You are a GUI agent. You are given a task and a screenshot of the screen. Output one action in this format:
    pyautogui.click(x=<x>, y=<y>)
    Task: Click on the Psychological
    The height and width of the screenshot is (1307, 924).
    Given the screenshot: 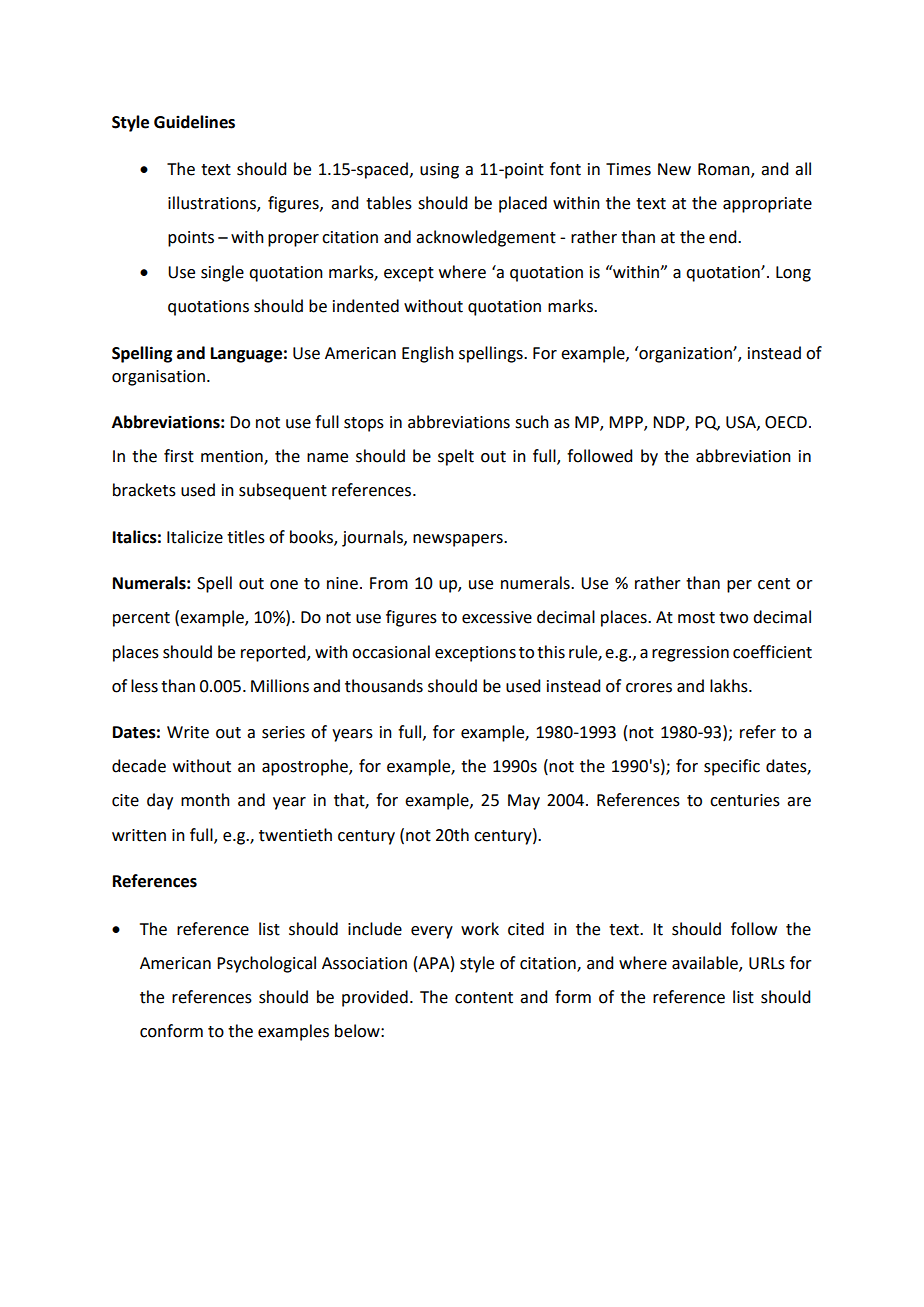 What is the action you would take?
    pyautogui.click(x=266, y=964)
